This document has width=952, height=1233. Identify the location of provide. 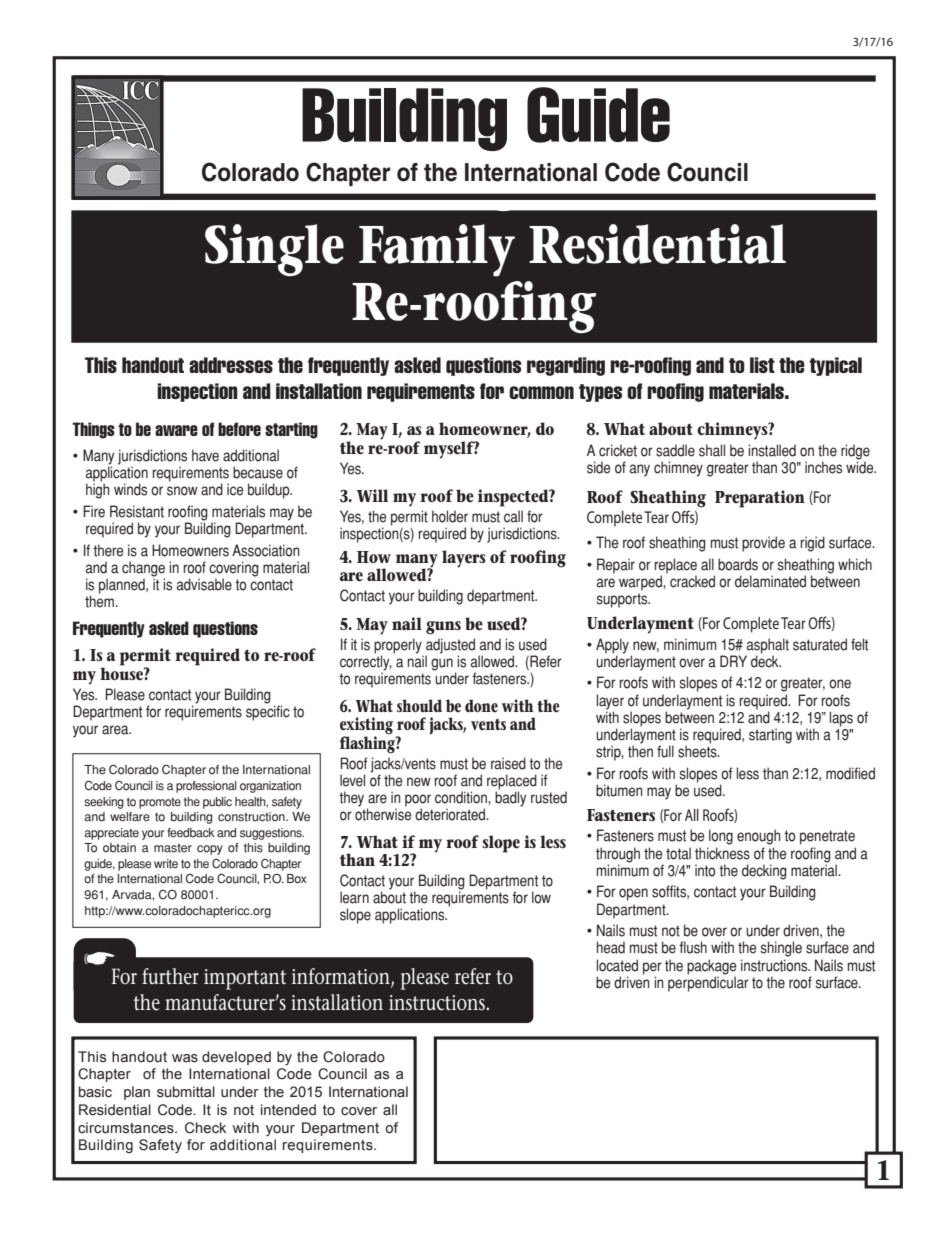
(763, 544).
